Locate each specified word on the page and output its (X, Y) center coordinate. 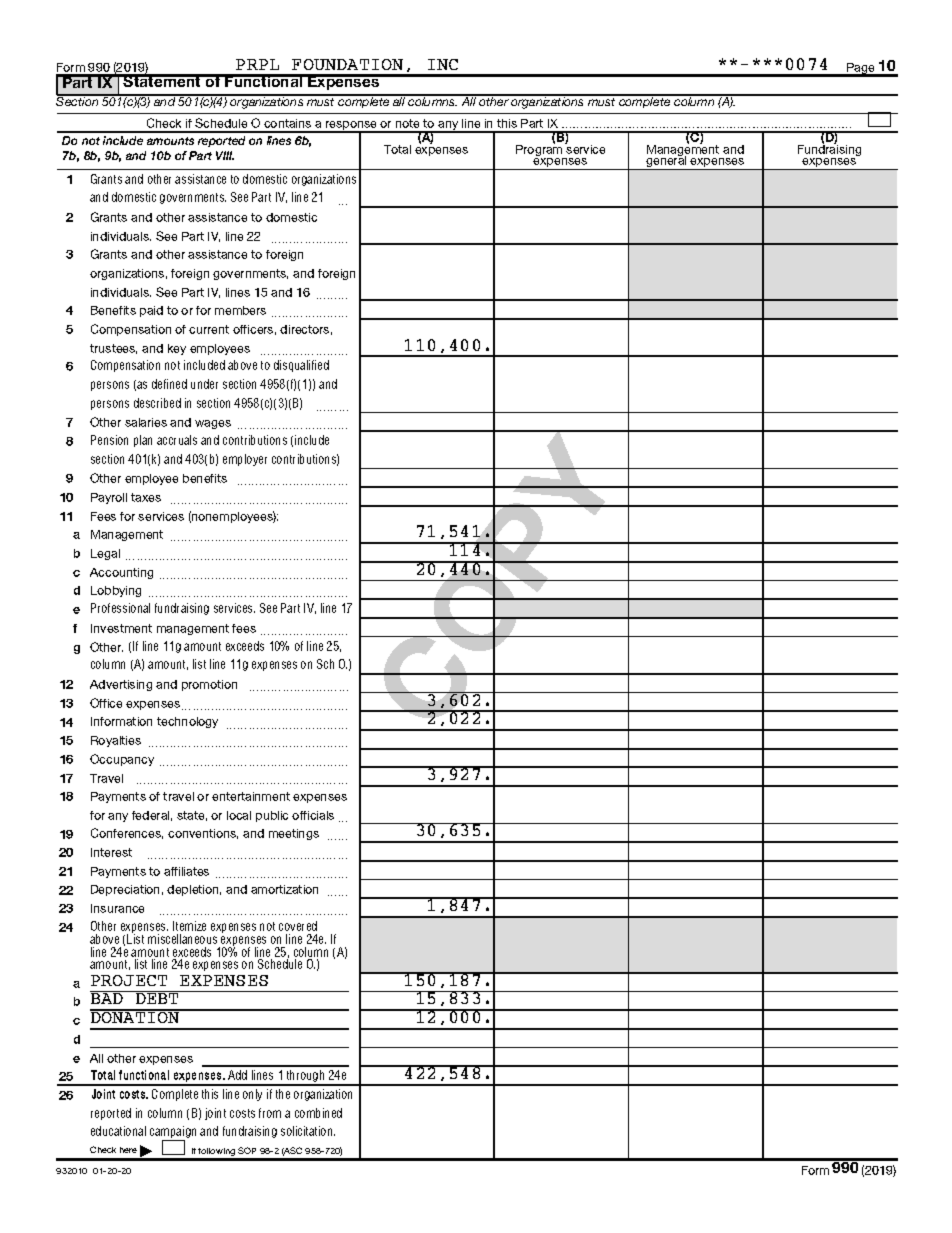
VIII (225, 155)
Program (540, 150)
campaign (173, 1133)
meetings (294, 834)
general (666, 162)
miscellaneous (182, 939)
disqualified (301, 366)
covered (298, 926)
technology (187, 722)
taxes (146, 497)
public (272, 816)
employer (245, 460)
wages (213, 424)
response (352, 127)
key (177, 349)
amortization (284, 889)
